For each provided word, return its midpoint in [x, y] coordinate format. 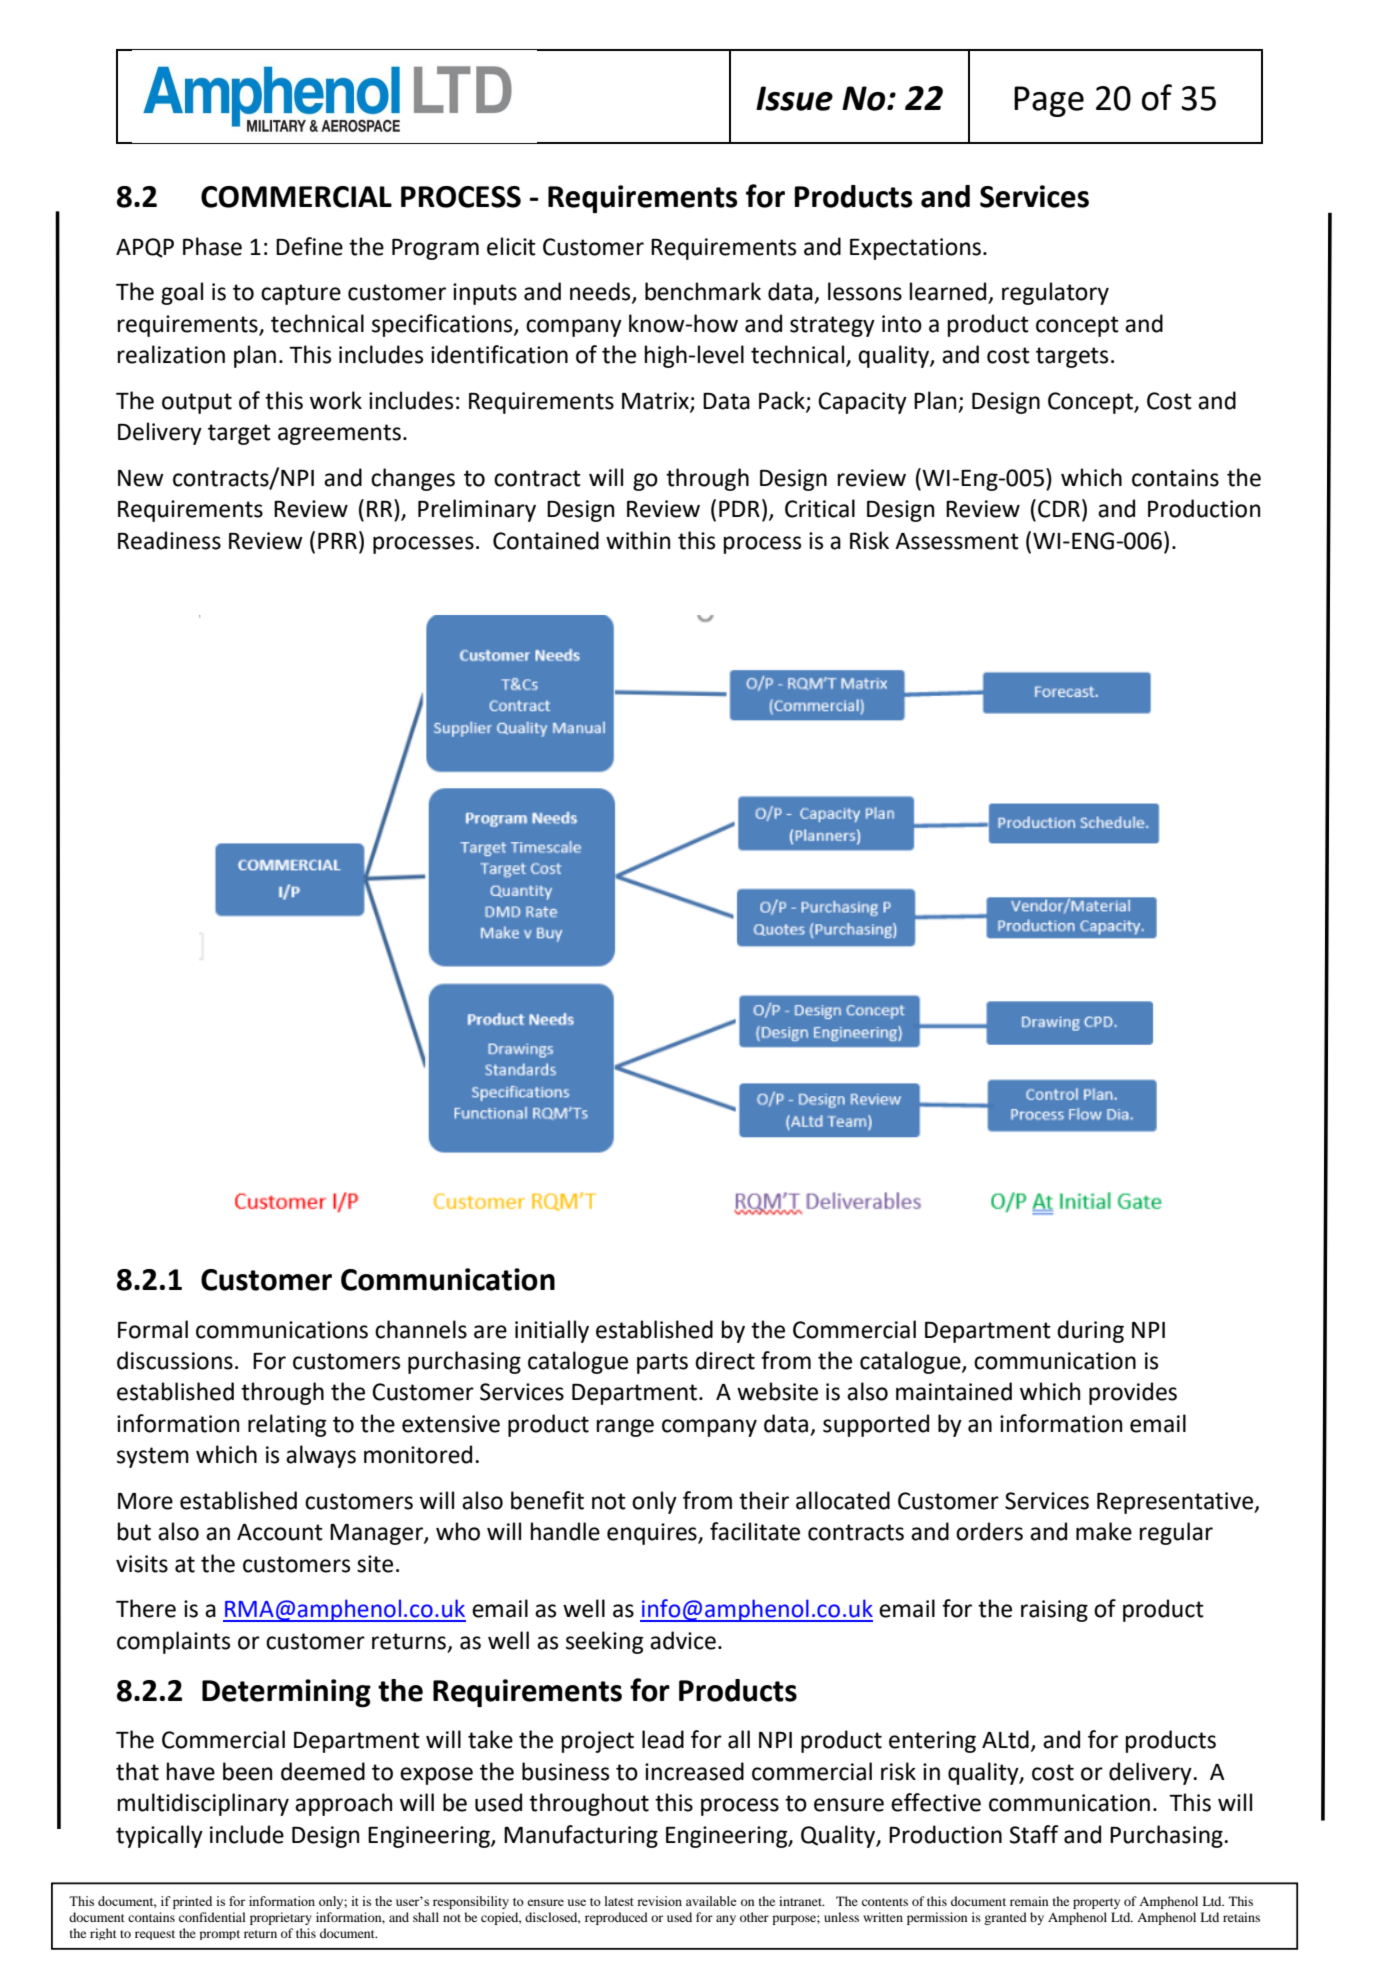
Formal [153, 1329]
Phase [212, 246]
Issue [794, 98]
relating [287, 1425]
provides [1133, 1393]
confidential [212, 1917]
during [1090, 1331]
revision [659, 1901]
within [638, 540]
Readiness [169, 540]
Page [1049, 101]
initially [552, 1331]
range [625, 1428]
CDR [1059, 509]
